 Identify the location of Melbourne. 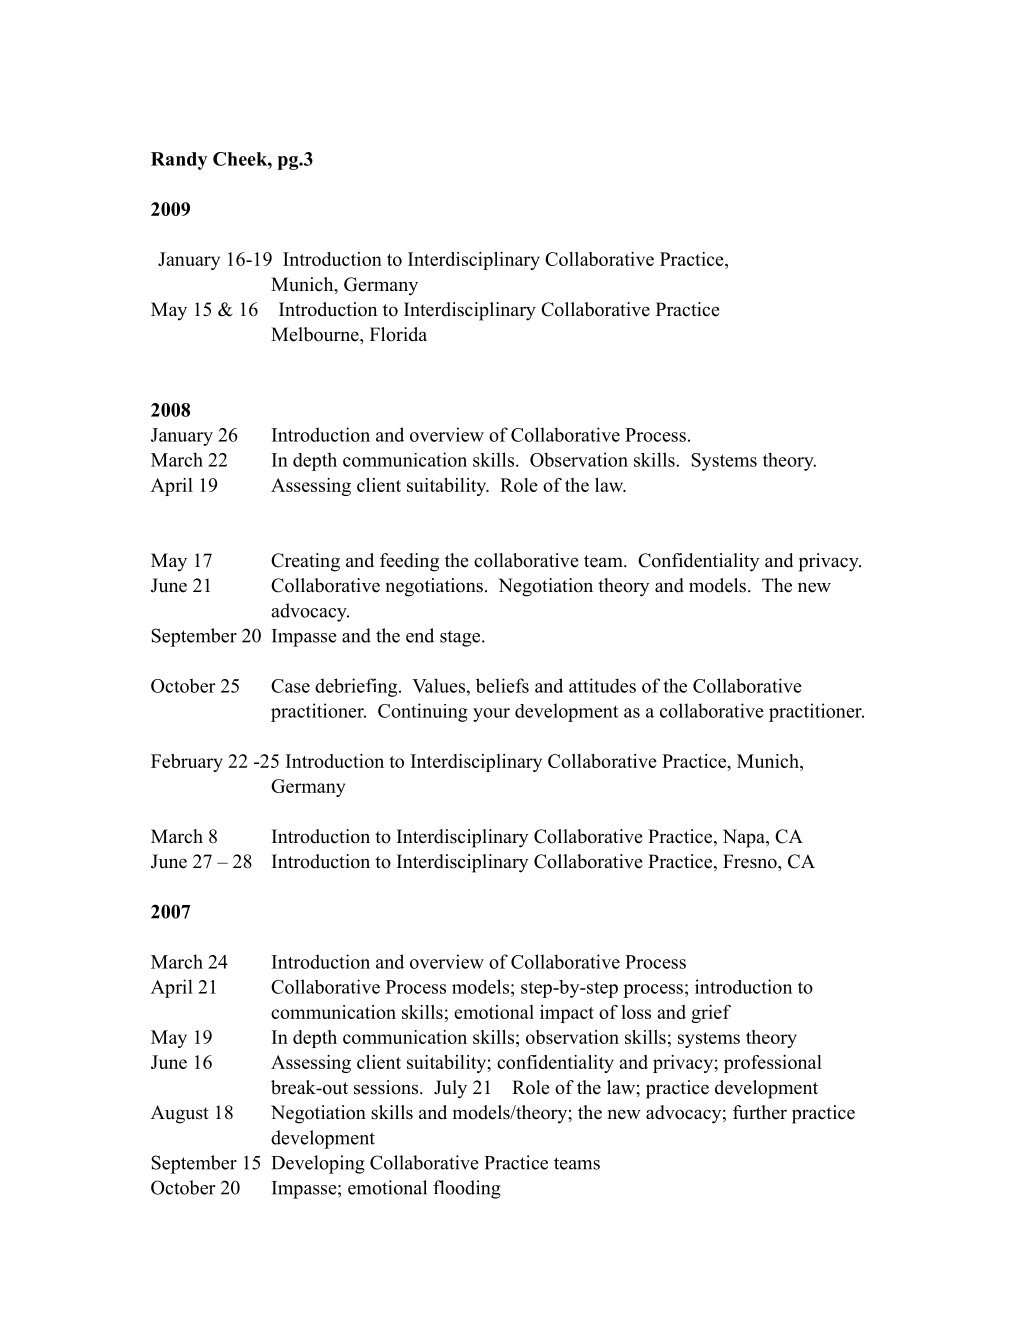
(316, 334).
